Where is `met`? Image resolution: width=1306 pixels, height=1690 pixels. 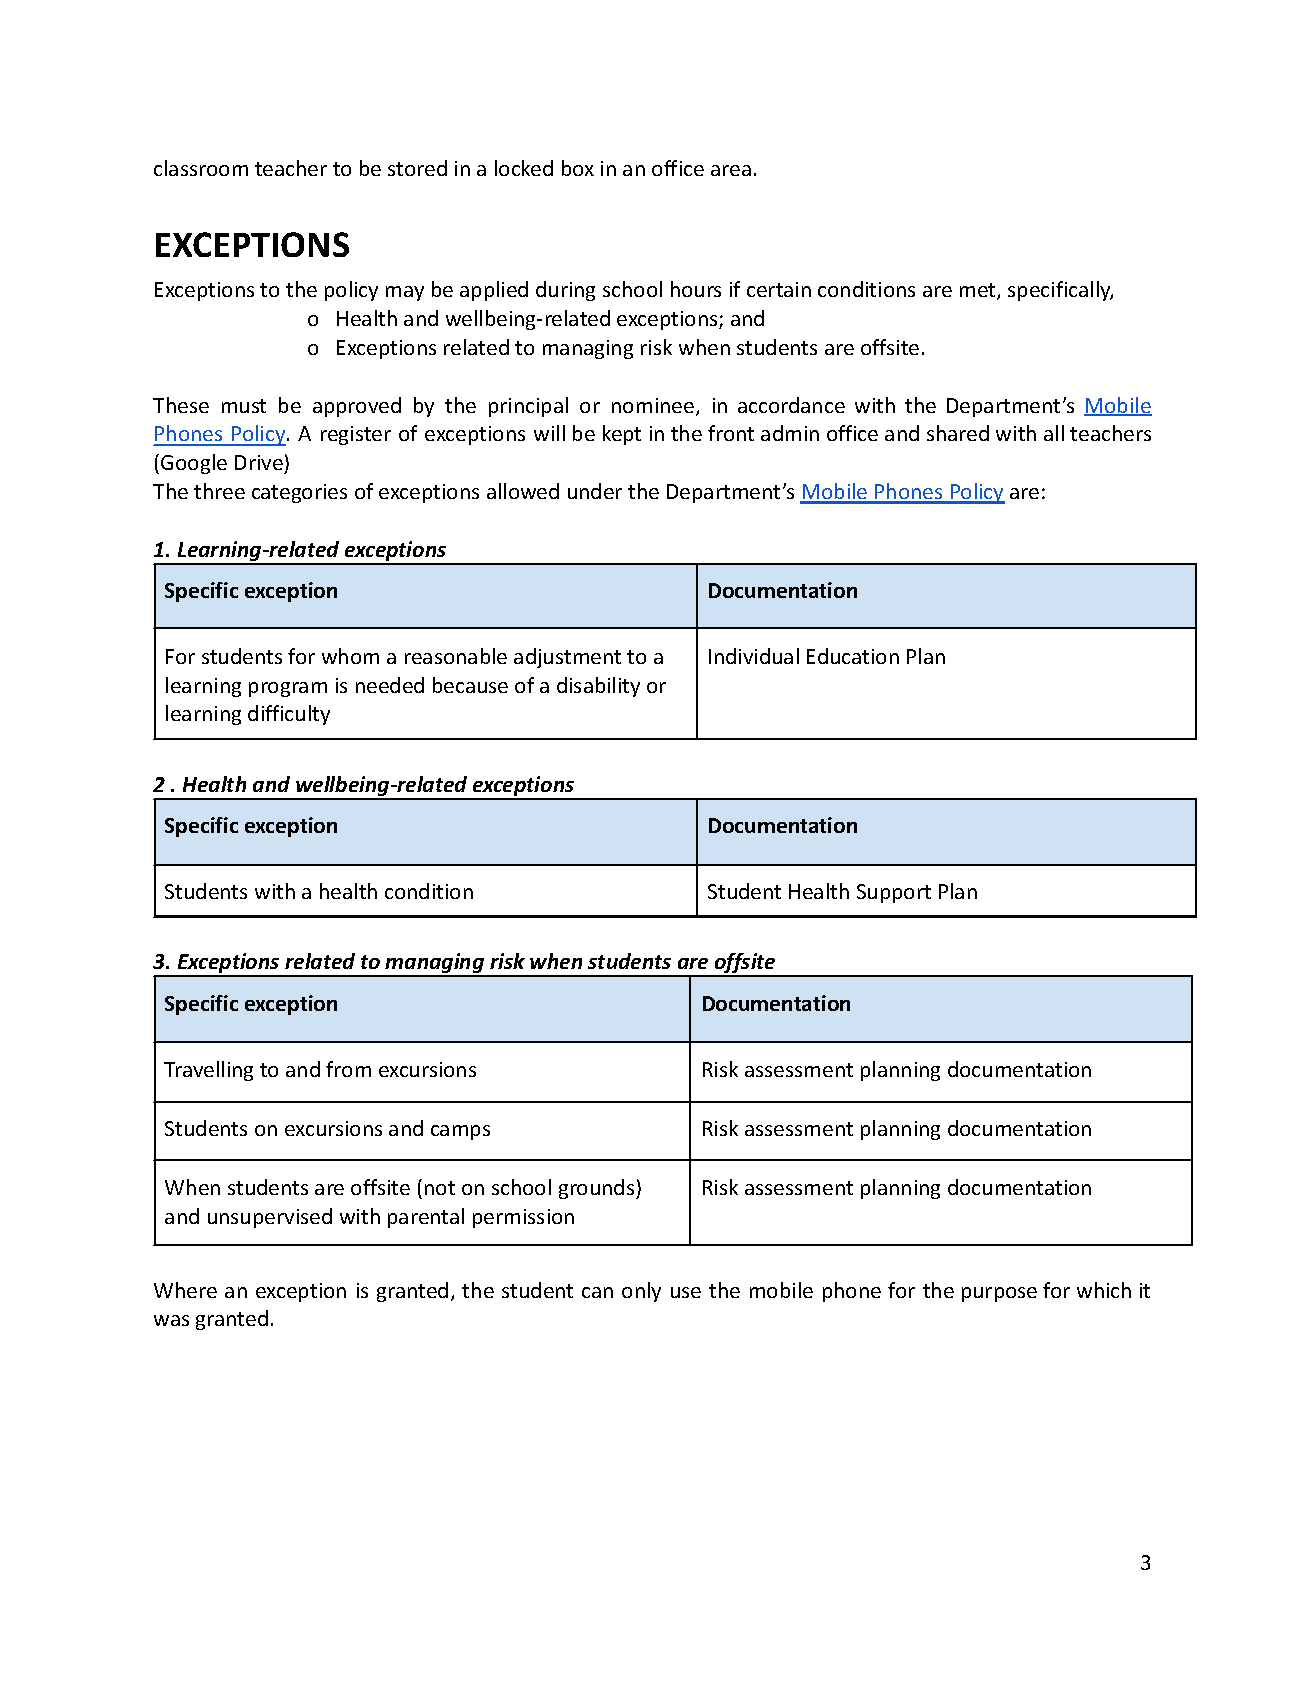
met is located at coordinates (979, 291).
